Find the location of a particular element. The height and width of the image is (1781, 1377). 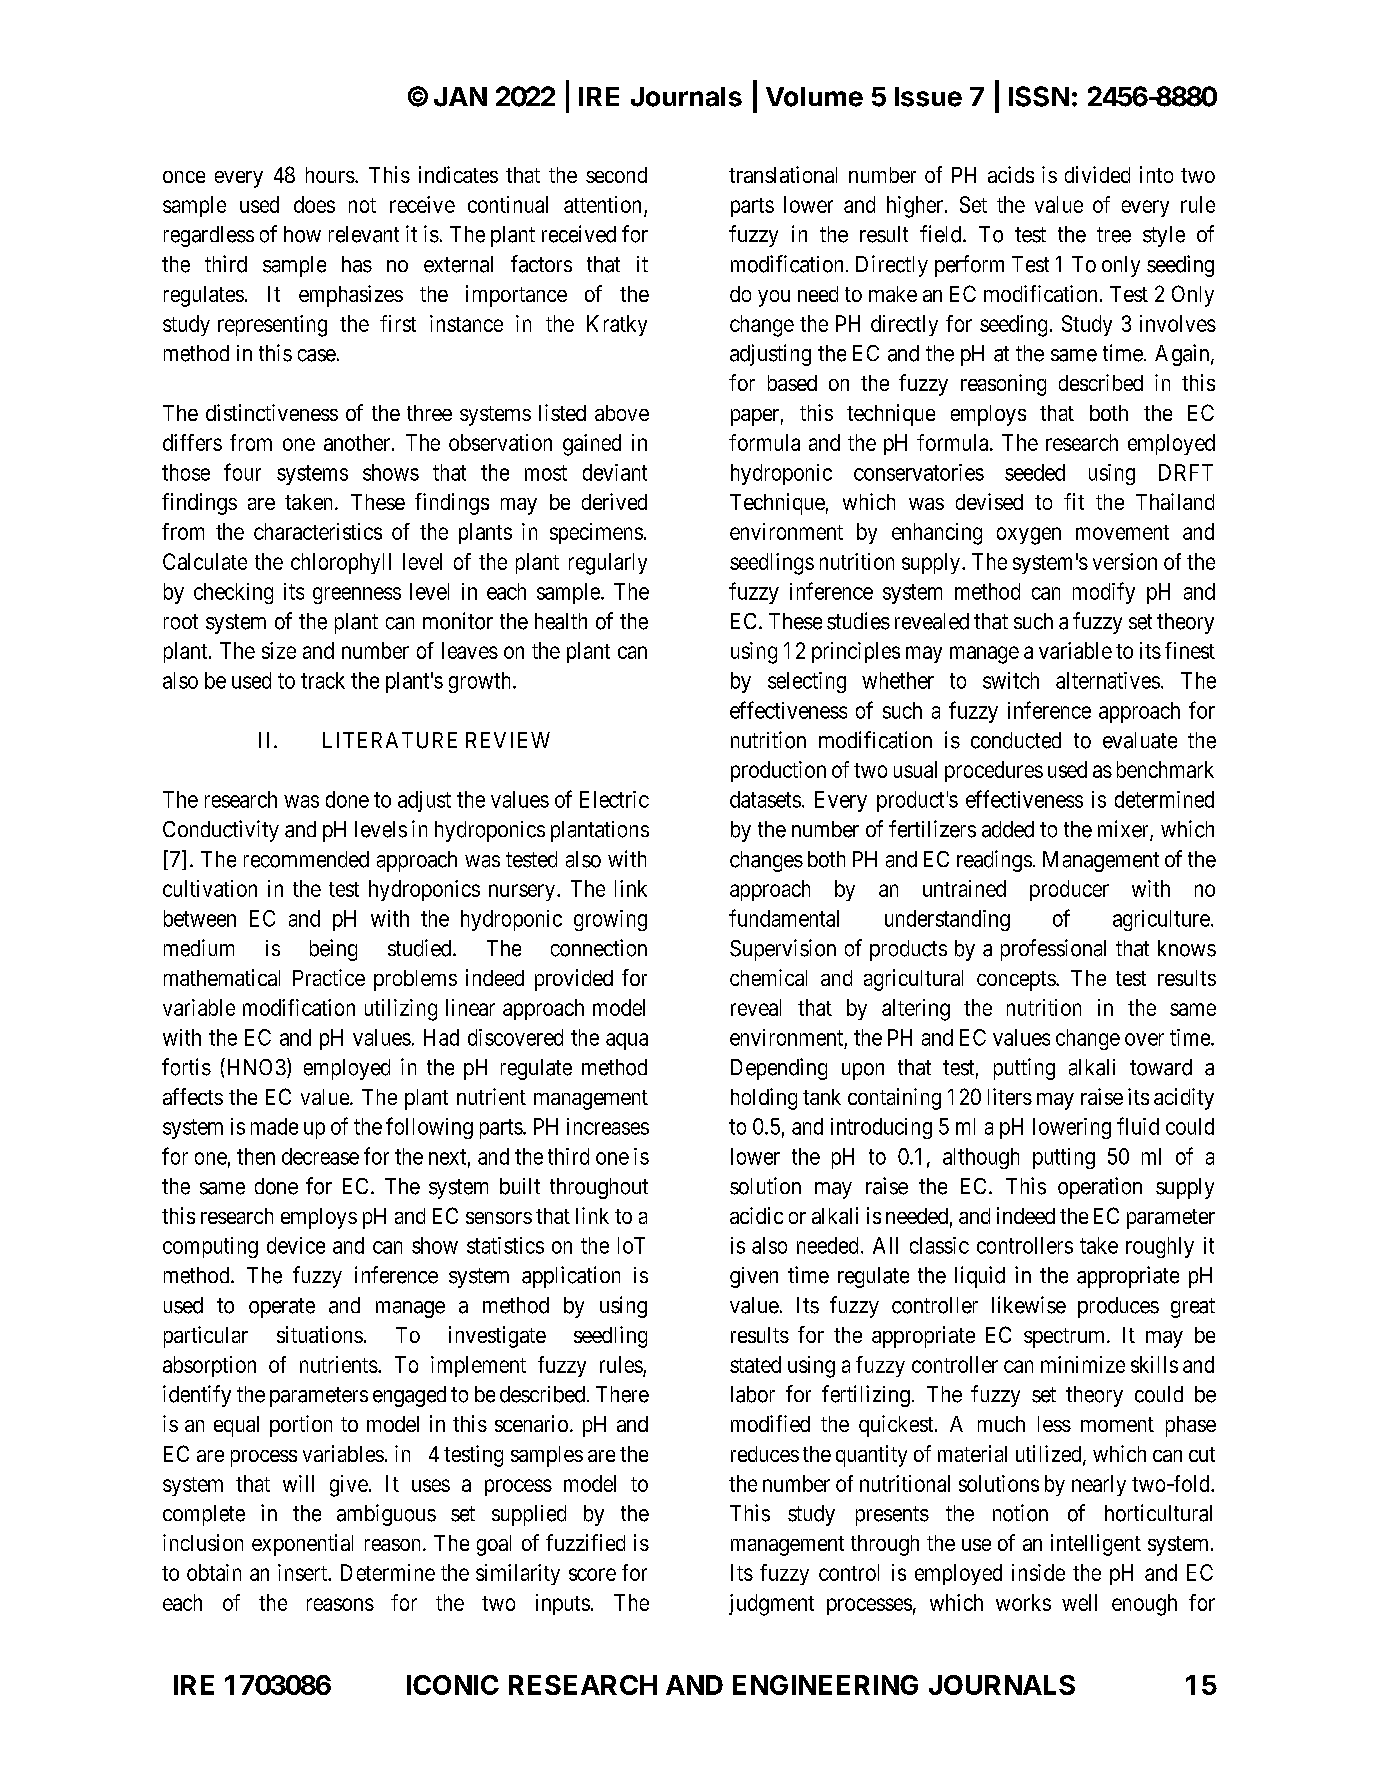

divided is located at coordinates (1097, 174).
